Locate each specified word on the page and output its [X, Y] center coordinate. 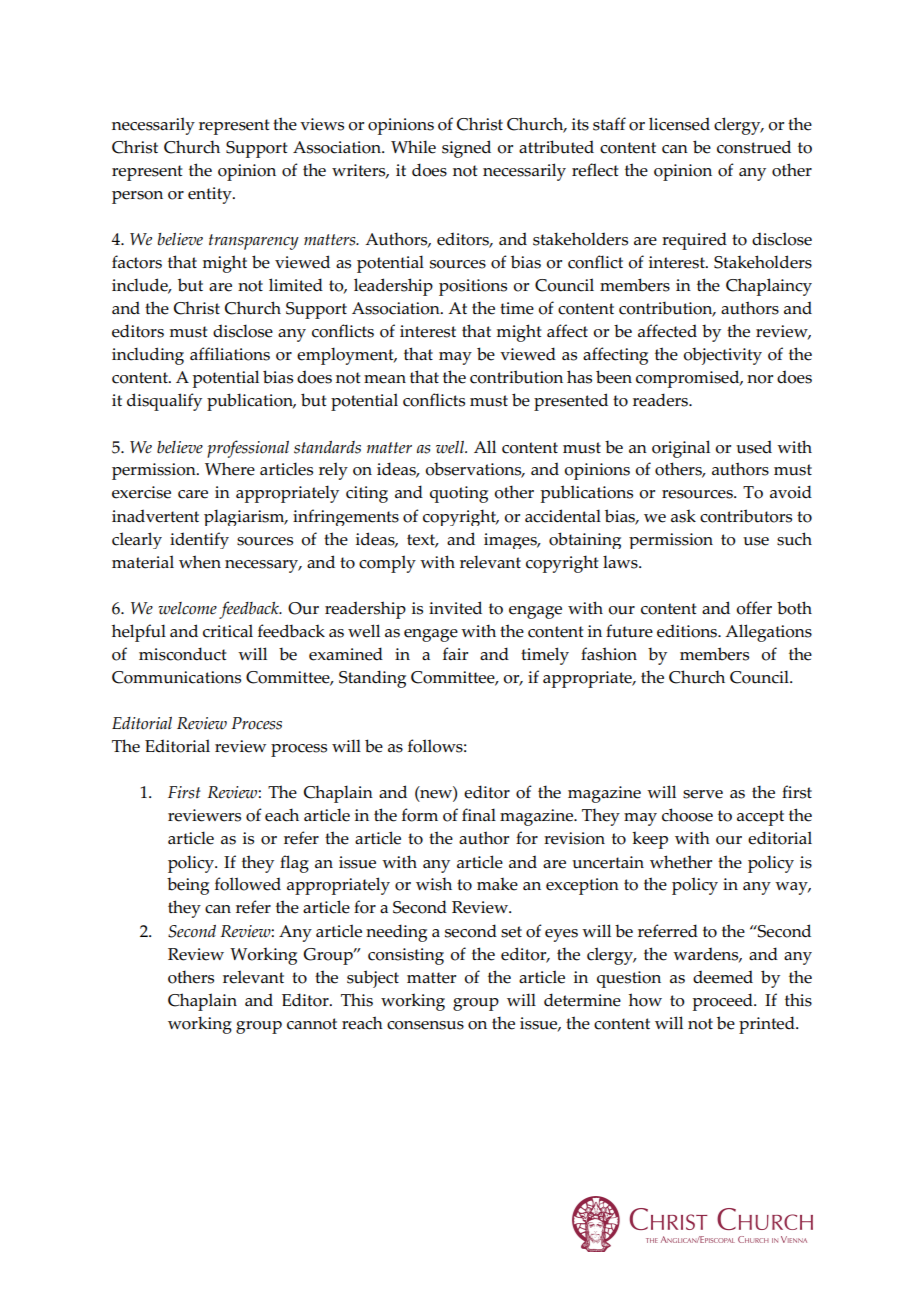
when [200, 562]
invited [455, 608]
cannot [312, 1024]
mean [385, 379]
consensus [425, 1025]
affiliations [230, 354]
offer [754, 608]
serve [703, 794]
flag [294, 864]
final [479, 814]
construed [754, 147]
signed [466, 149]
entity [211, 195]
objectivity [722, 356]
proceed [724, 1002]
